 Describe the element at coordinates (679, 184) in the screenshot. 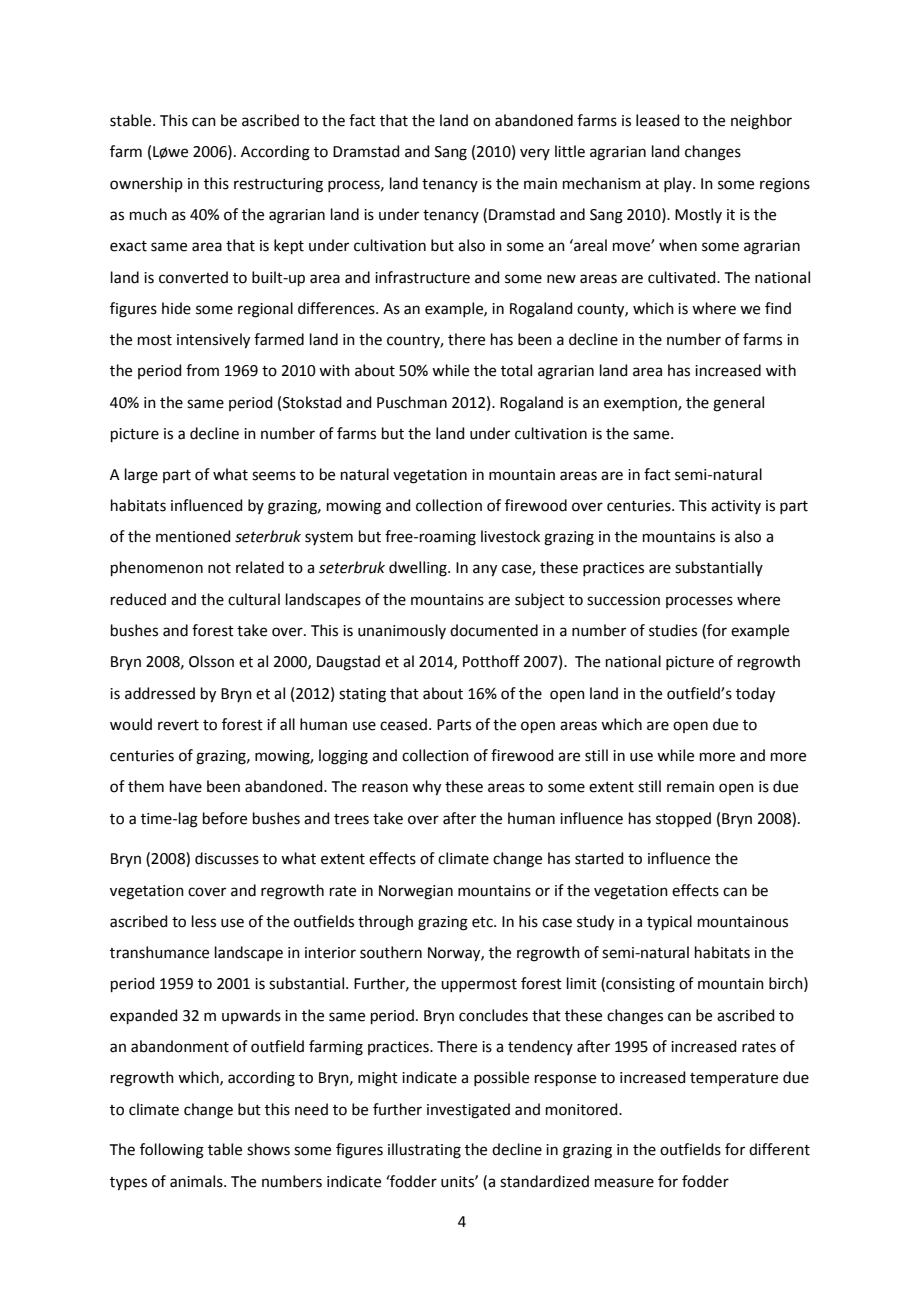

I see `play` at that location.
